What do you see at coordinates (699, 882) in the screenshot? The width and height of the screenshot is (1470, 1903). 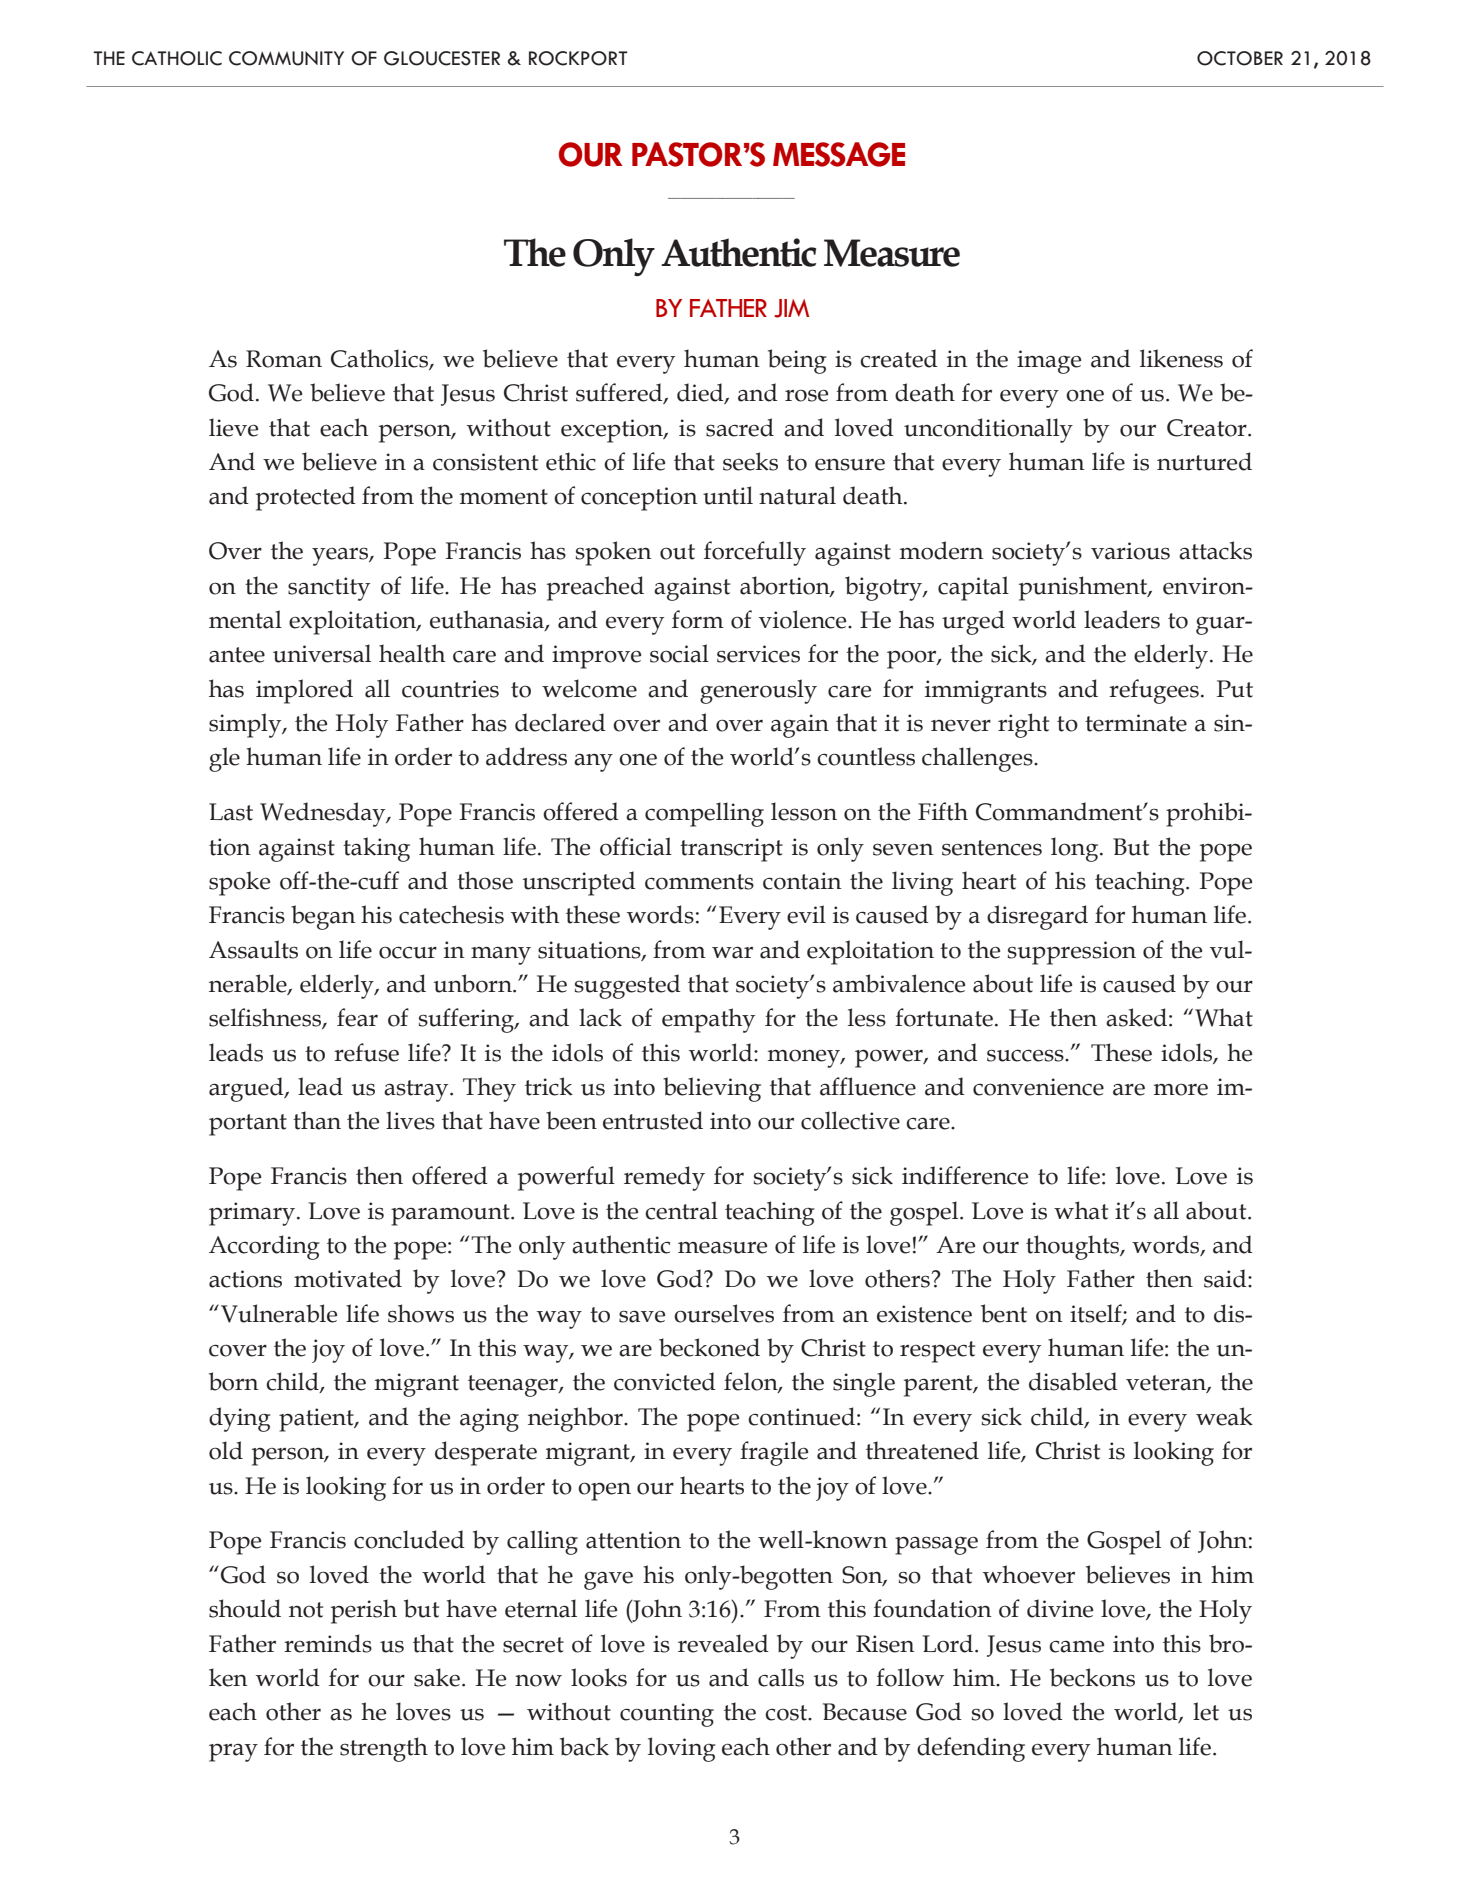 I see `comments` at bounding box center [699, 882].
